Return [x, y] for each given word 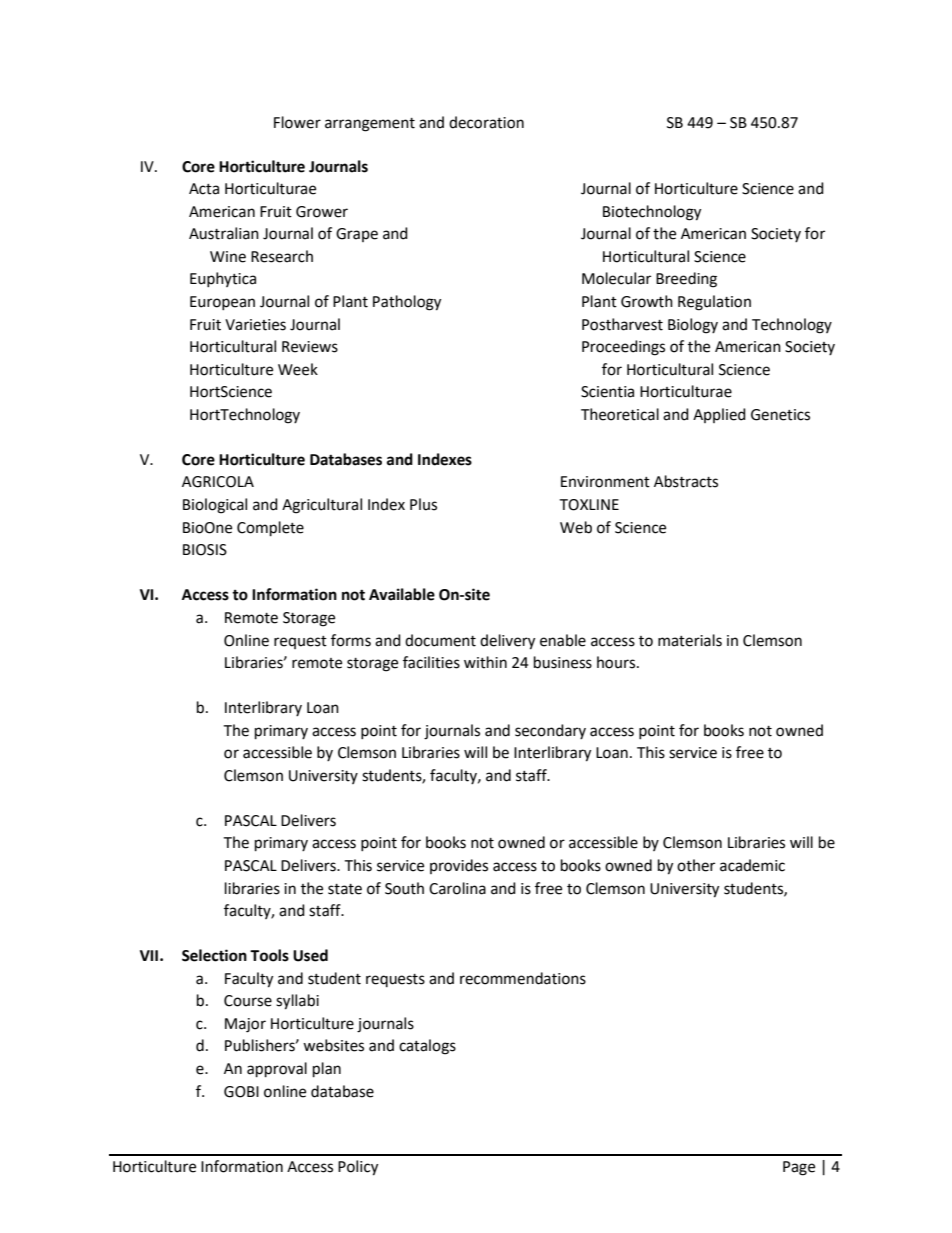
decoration [486, 122]
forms [351, 640]
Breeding [686, 280]
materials [690, 640]
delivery [507, 642]
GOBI [241, 1092]
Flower [297, 122]
